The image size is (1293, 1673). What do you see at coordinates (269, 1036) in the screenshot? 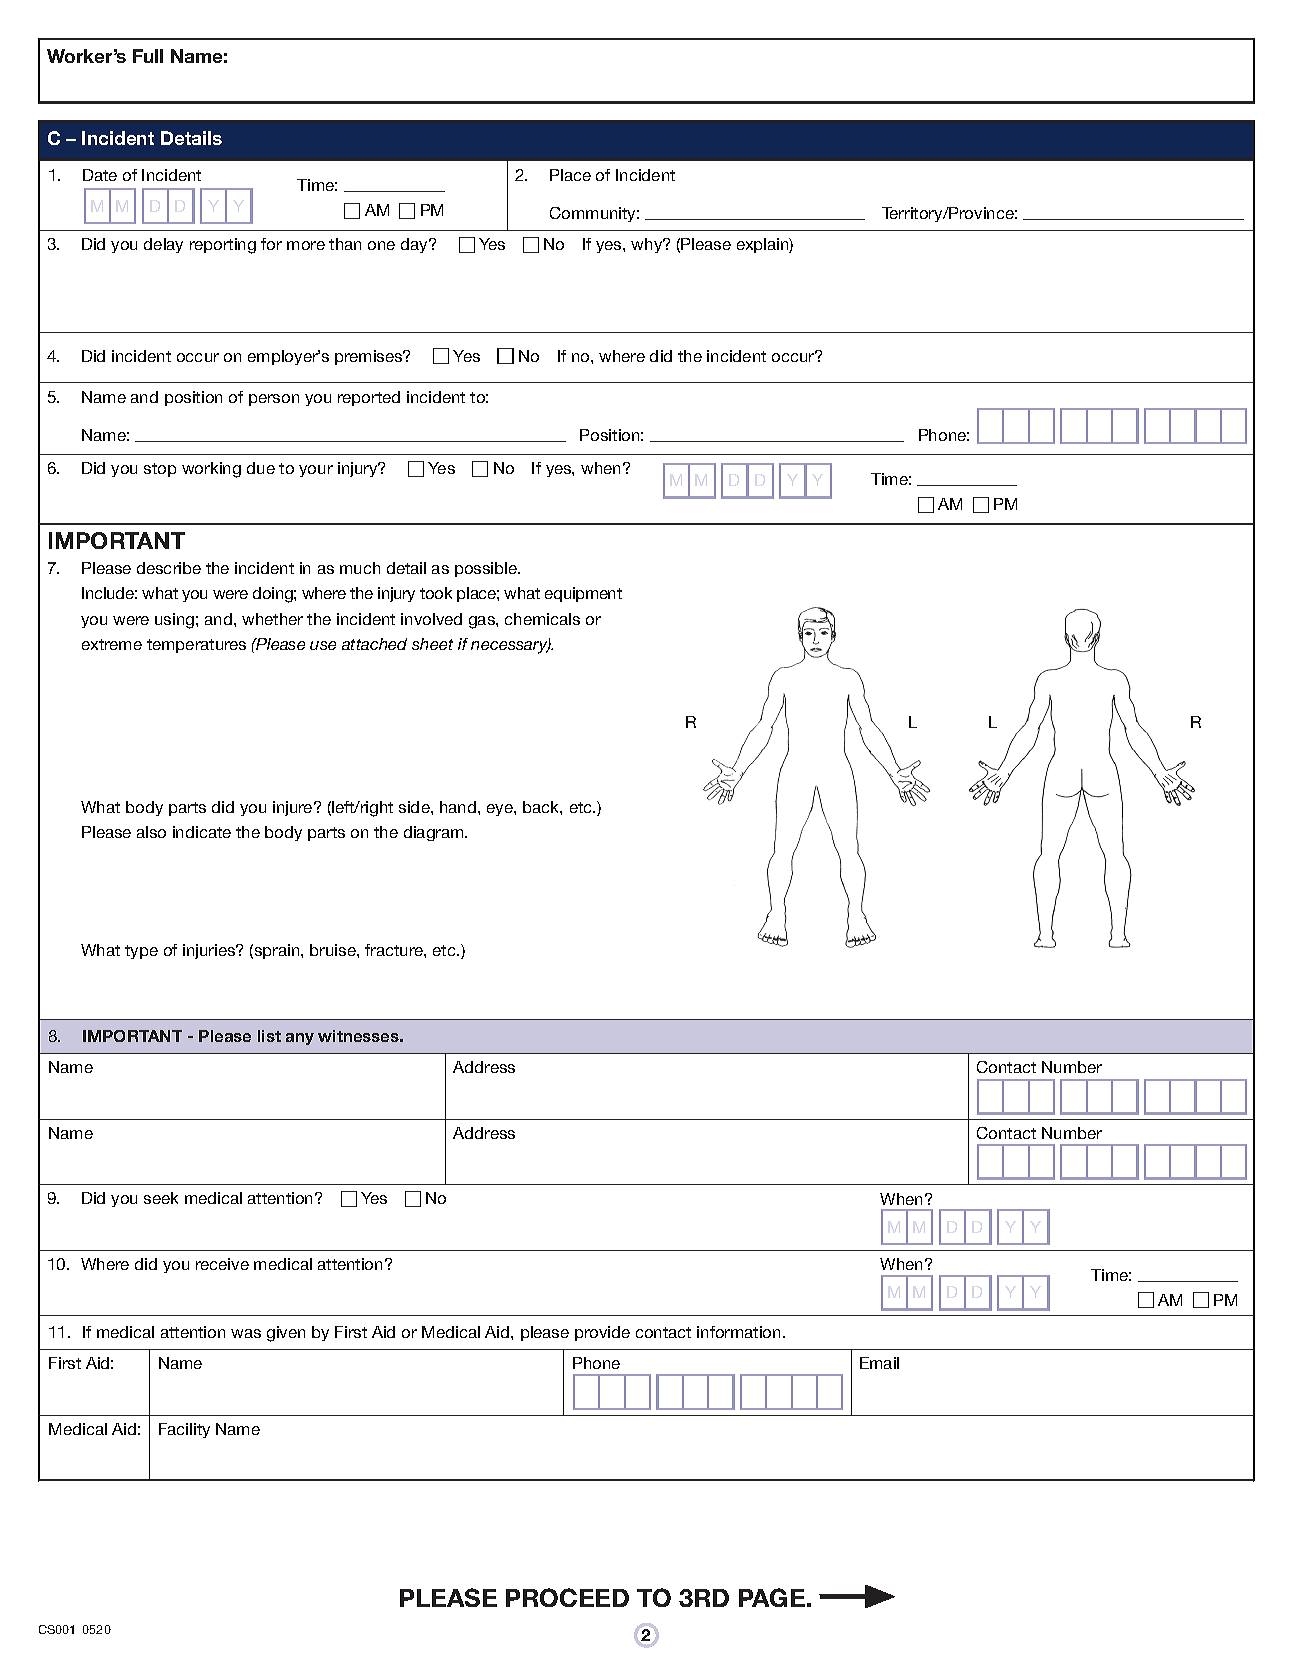
I see `list` at bounding box center [269, 1036].
